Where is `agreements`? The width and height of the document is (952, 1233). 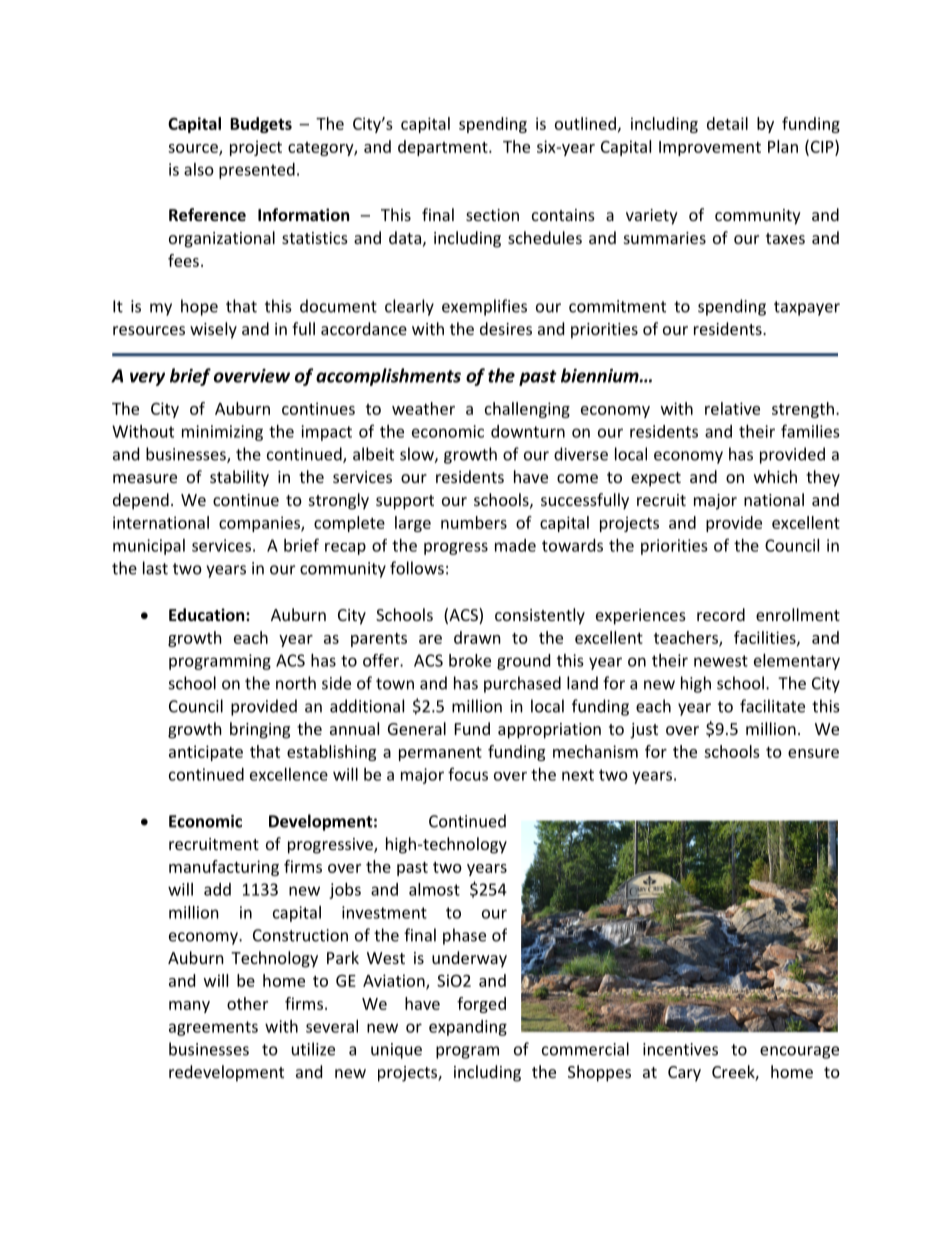 agreements is located at coordinates (213, 1028).
